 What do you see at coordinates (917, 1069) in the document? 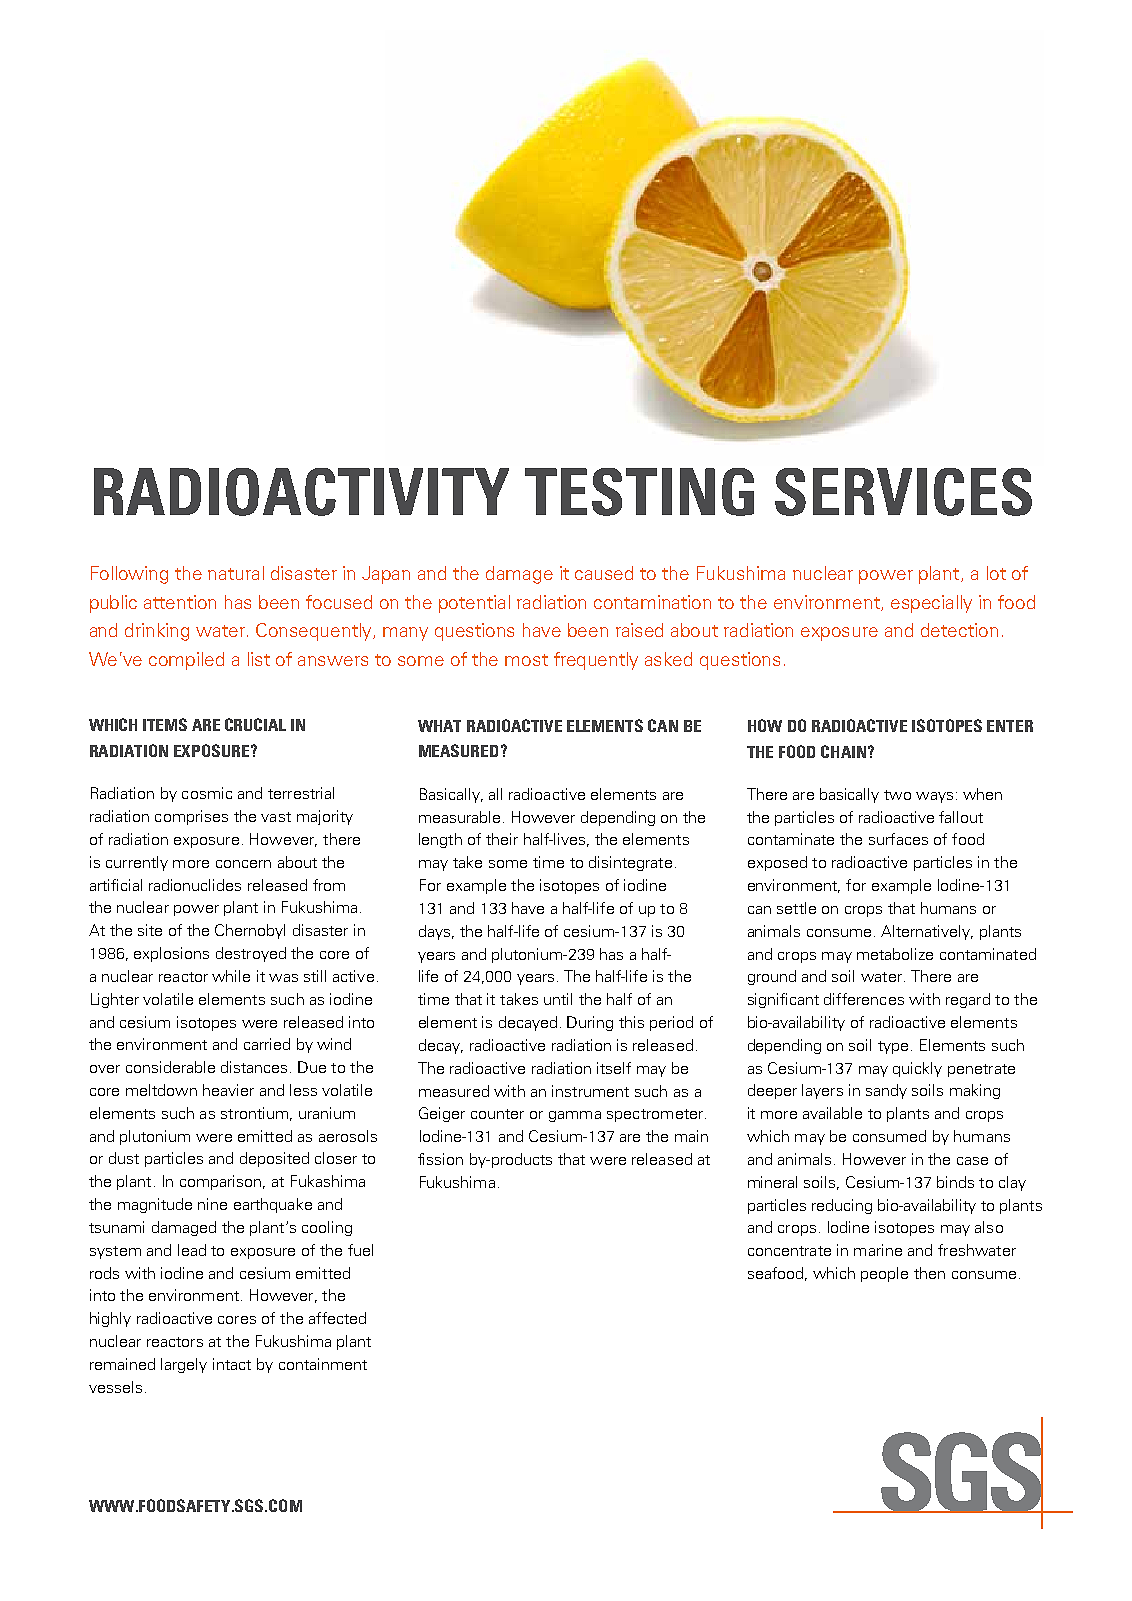
I see `quickly` at bounding box center [917, 1069].
